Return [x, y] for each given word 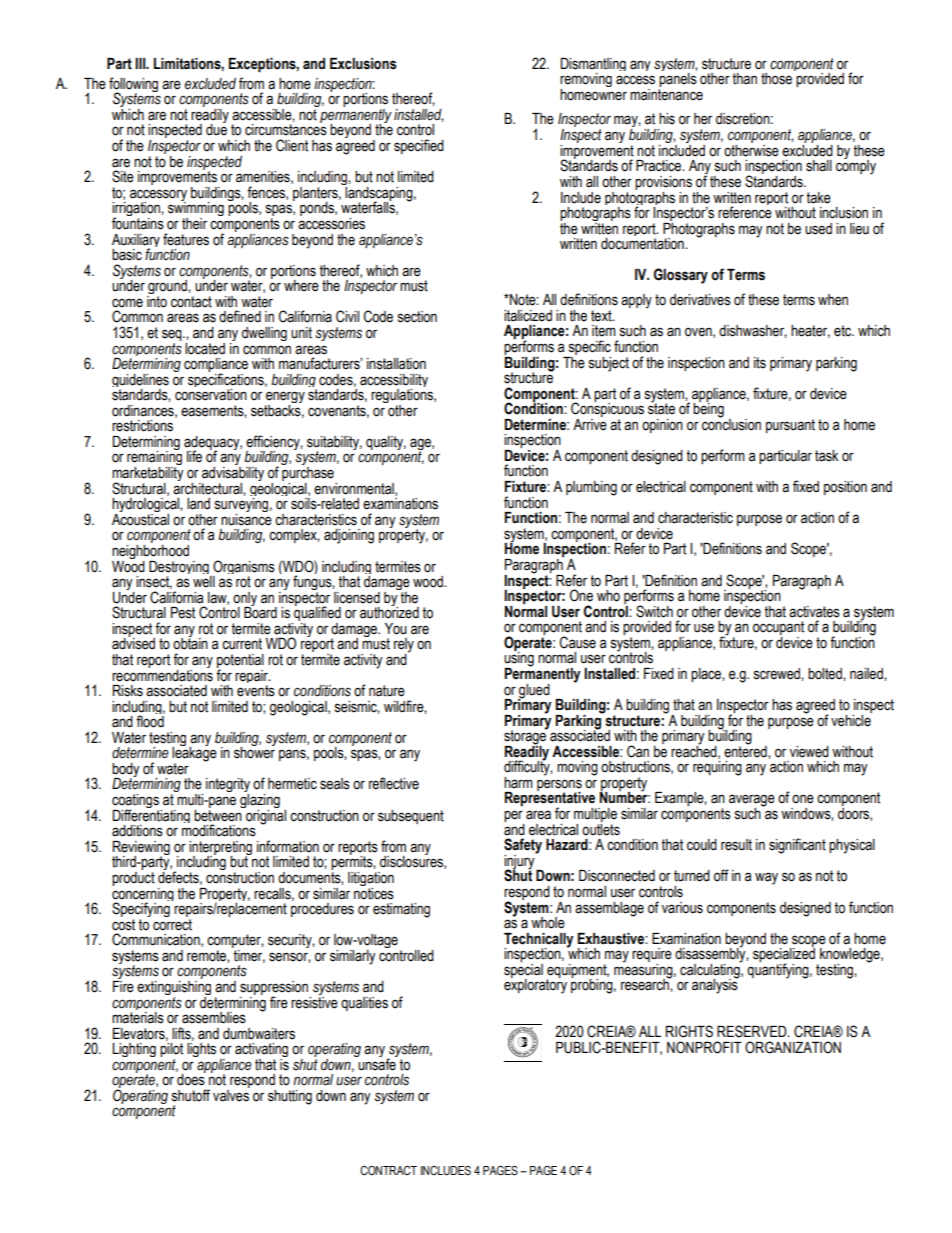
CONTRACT [388, 1170]
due [216, 129]
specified [419, 146]
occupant [778, 629]
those [776, 79]
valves [231, 1094]
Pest [183, 613]
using [519, 659]
